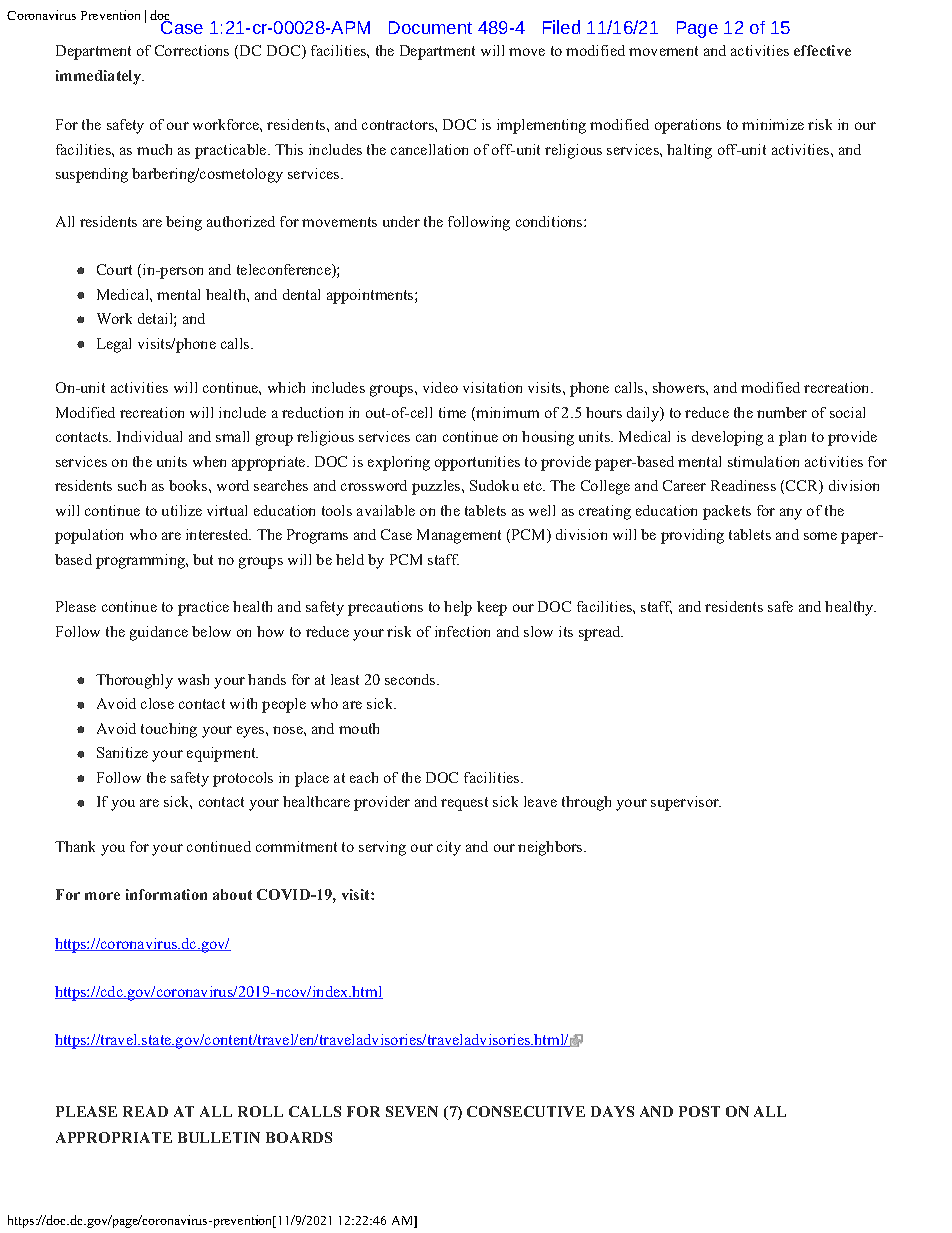  I want to click on Legal, so click(114, 345).
